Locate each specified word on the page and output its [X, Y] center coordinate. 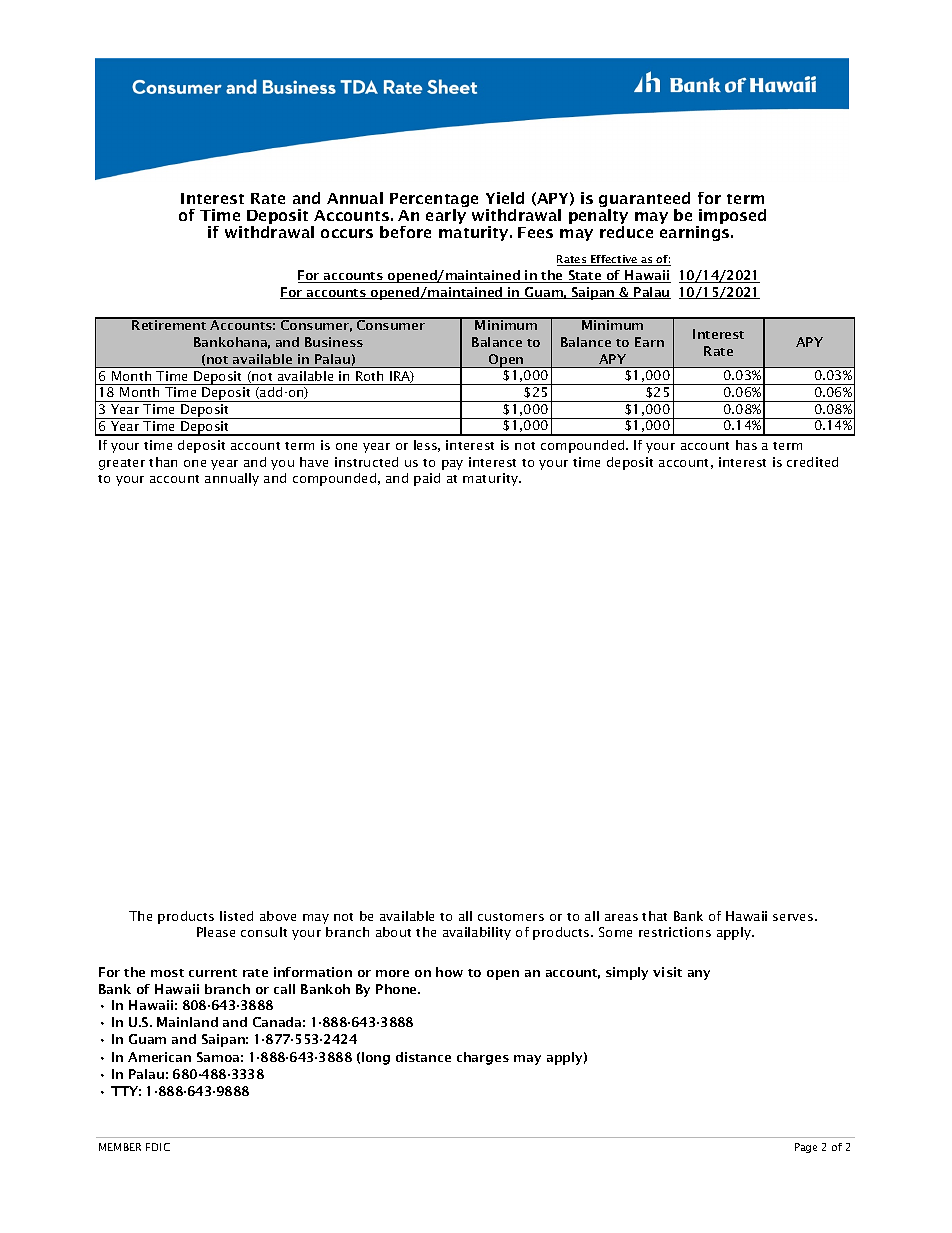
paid [427, 479]
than [163, 462]
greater [122, 464]
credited [812, 462]
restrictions [675, 932]
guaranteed [644, 201]
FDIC [158, 1147]
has [746, 445]
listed [236, 916]
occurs [347, 233]
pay [452, 465]
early [446, 216]
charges [483, 1058]
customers [511, 917]
